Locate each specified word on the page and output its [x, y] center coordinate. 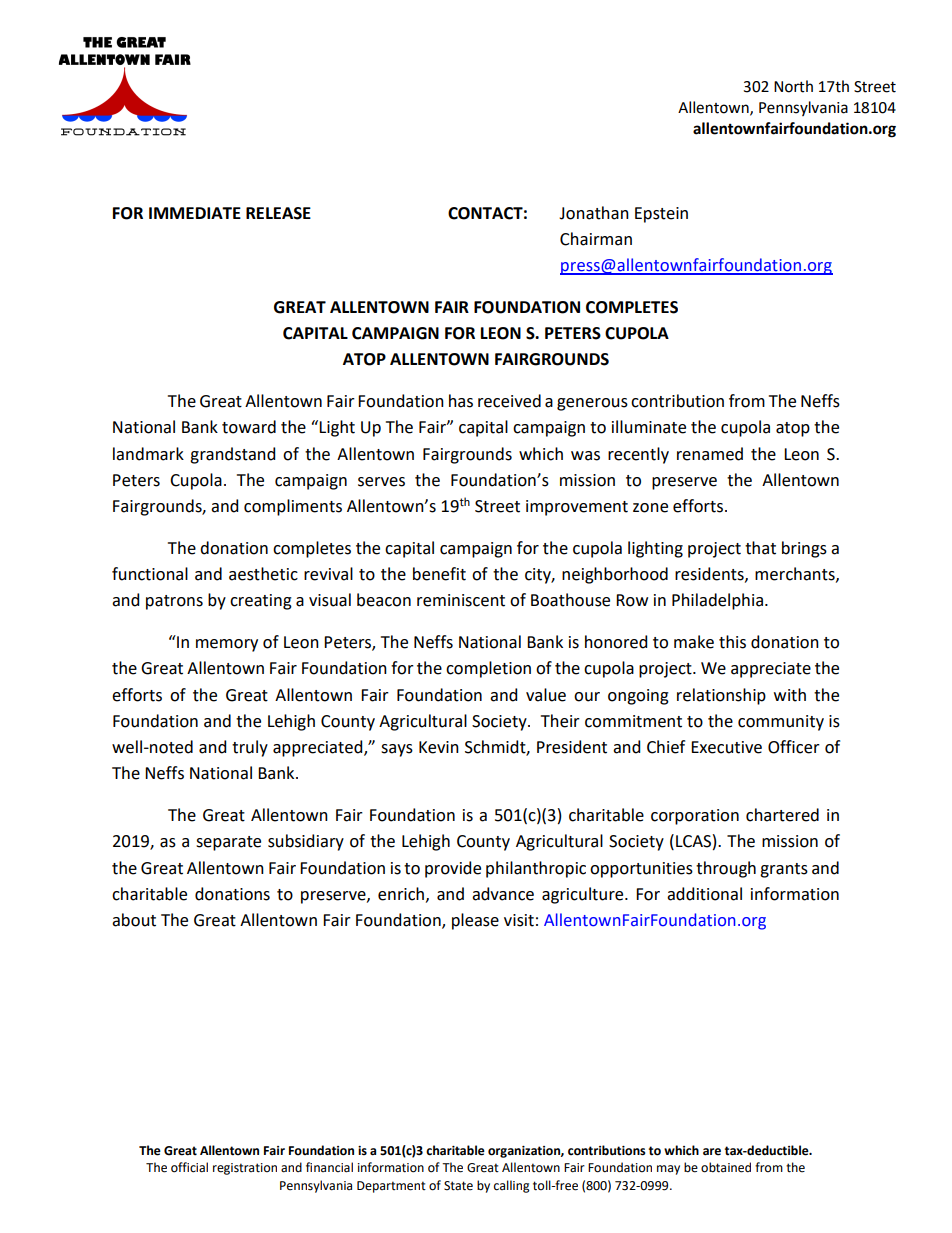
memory [227, 645]
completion [488, 669]
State [458, 1186]
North [793, 86]
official [189, 1167]
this [732, 642]
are [712, 1152]
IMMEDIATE [195, 213]
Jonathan [594, 213]
